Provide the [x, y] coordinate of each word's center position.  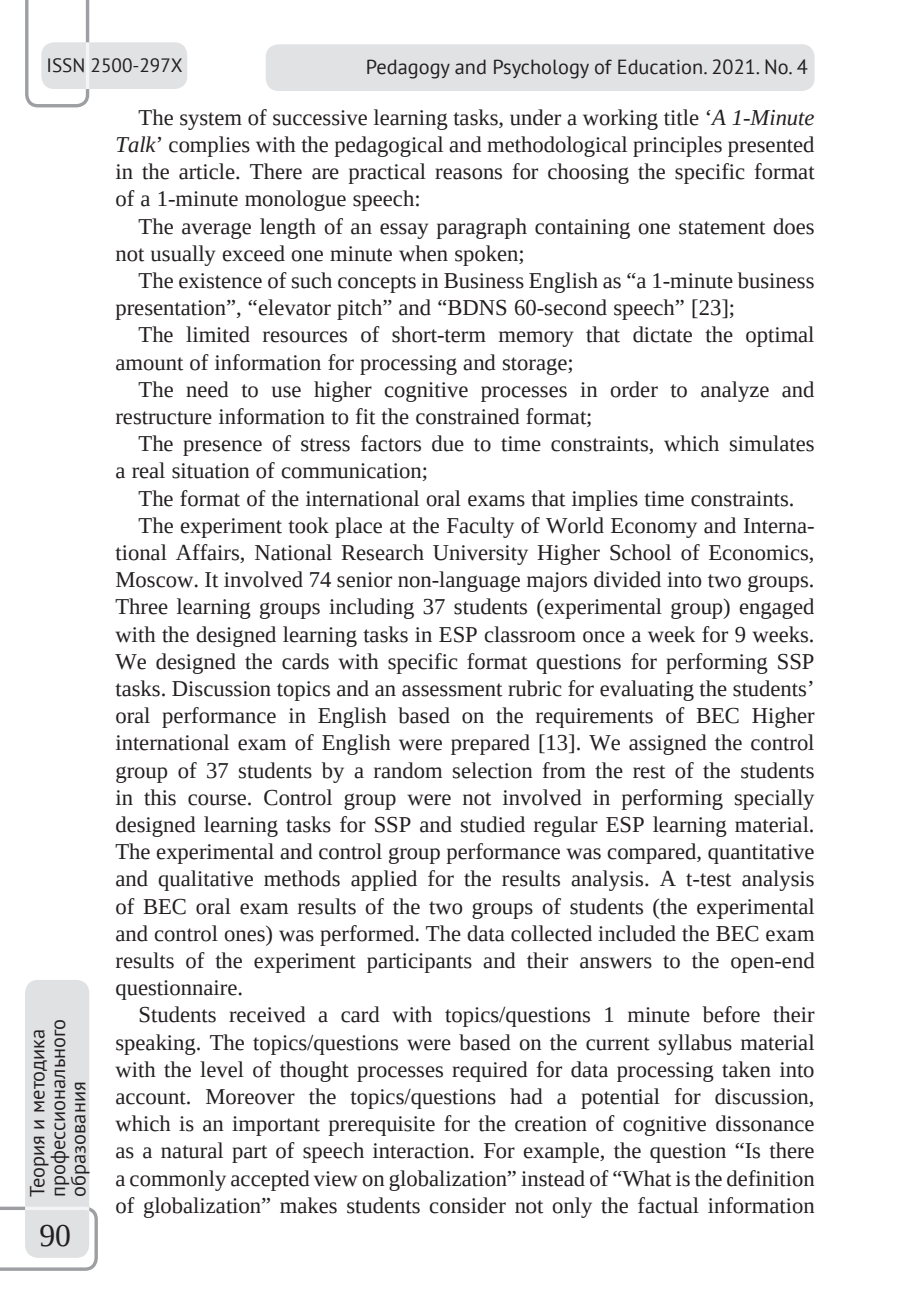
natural [192, 1150]
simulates [772, 443]
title [681, 117]
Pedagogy [408, 69]
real [148, 470]
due [448, 443]
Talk [136, 144]
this [160, 797]
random [408, 770]
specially [774, 799]
